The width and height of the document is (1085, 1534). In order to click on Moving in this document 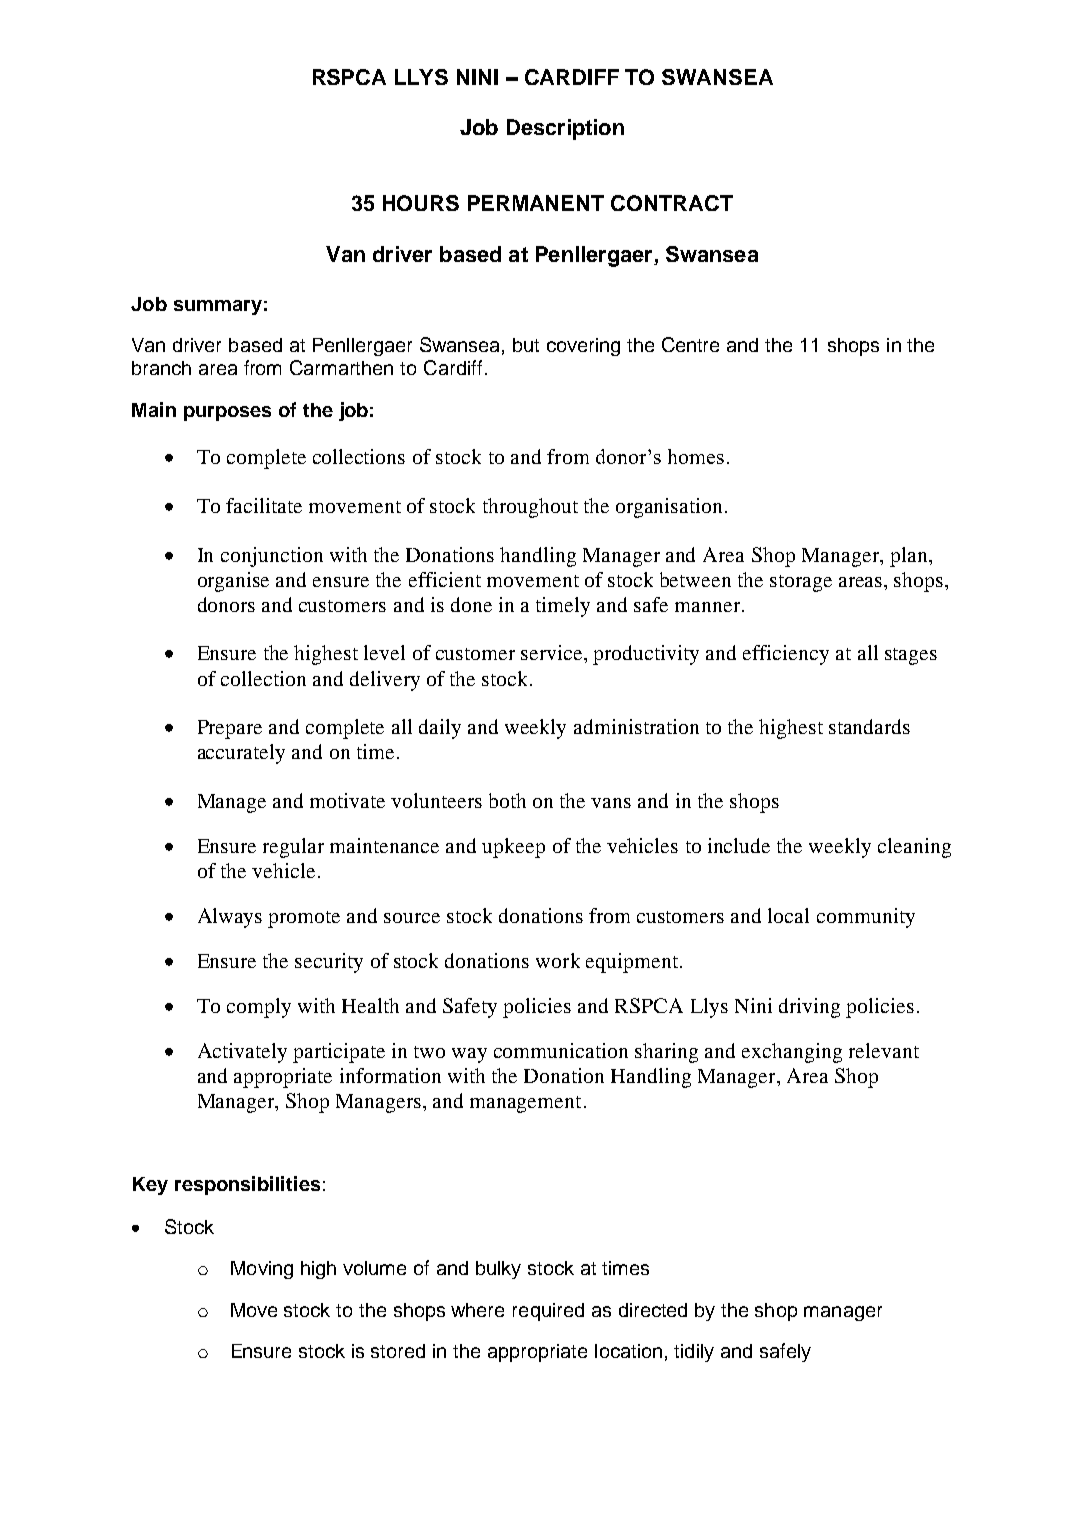, I will do `click(262, 1270)`.
